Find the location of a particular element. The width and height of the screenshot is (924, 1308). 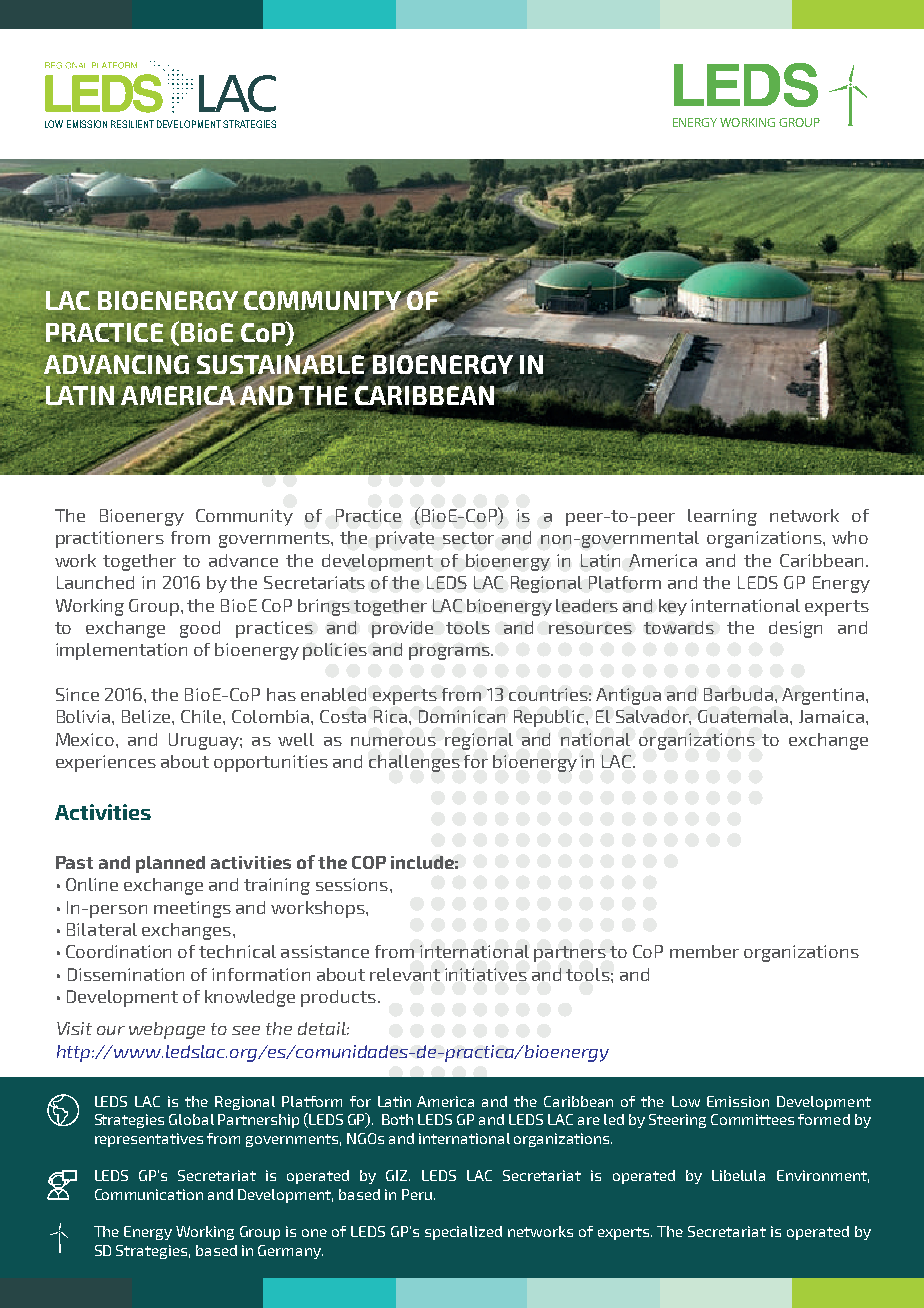

Barbuda is located at coordinates (738, 694).
